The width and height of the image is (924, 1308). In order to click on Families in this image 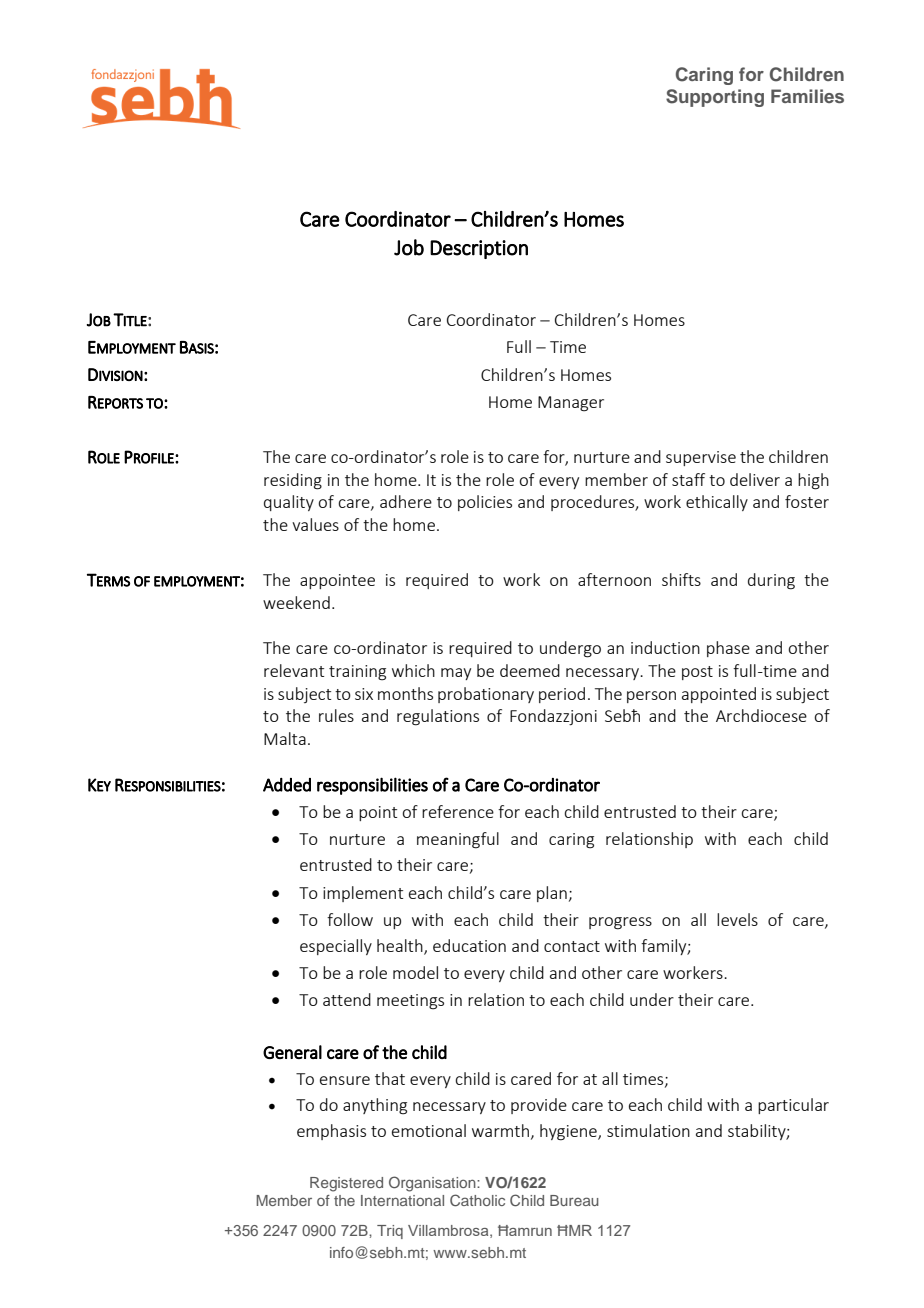, I will do `click(807, 96)`.
